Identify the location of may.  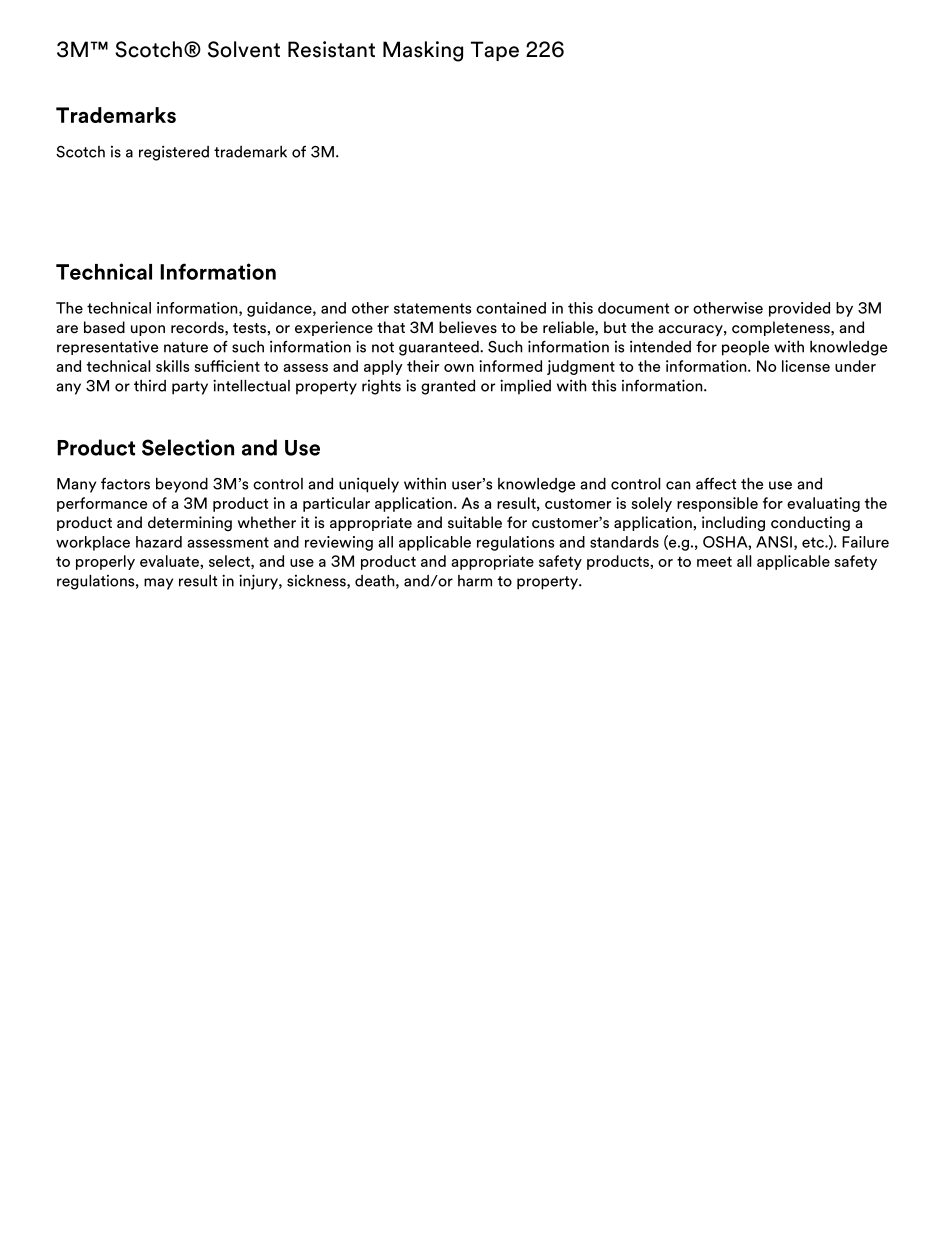
(158, 584).
